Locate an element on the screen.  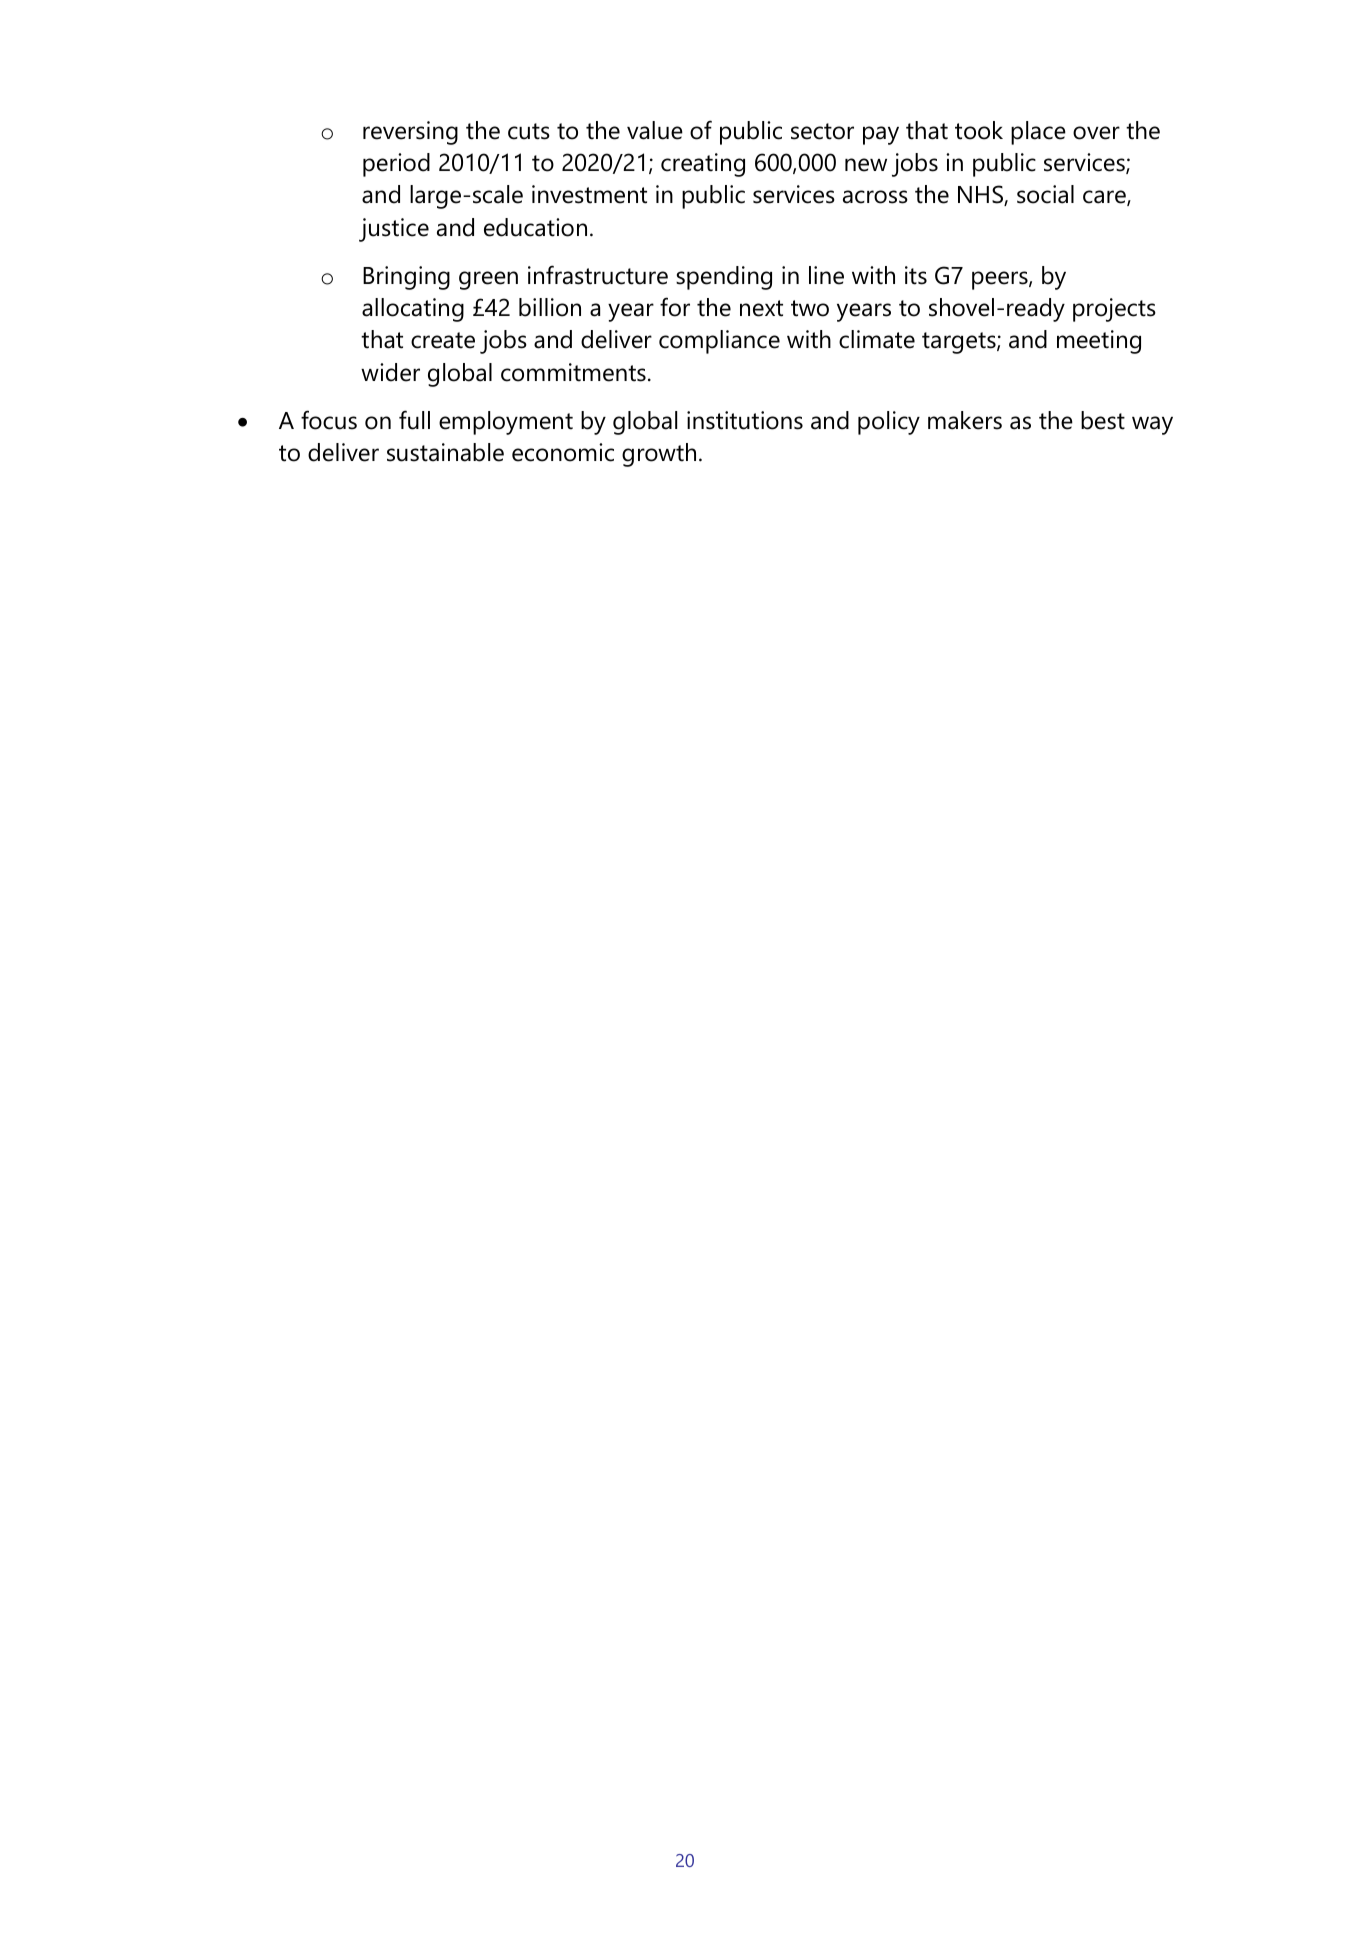
peers is located at coordinates (1001, 280).
